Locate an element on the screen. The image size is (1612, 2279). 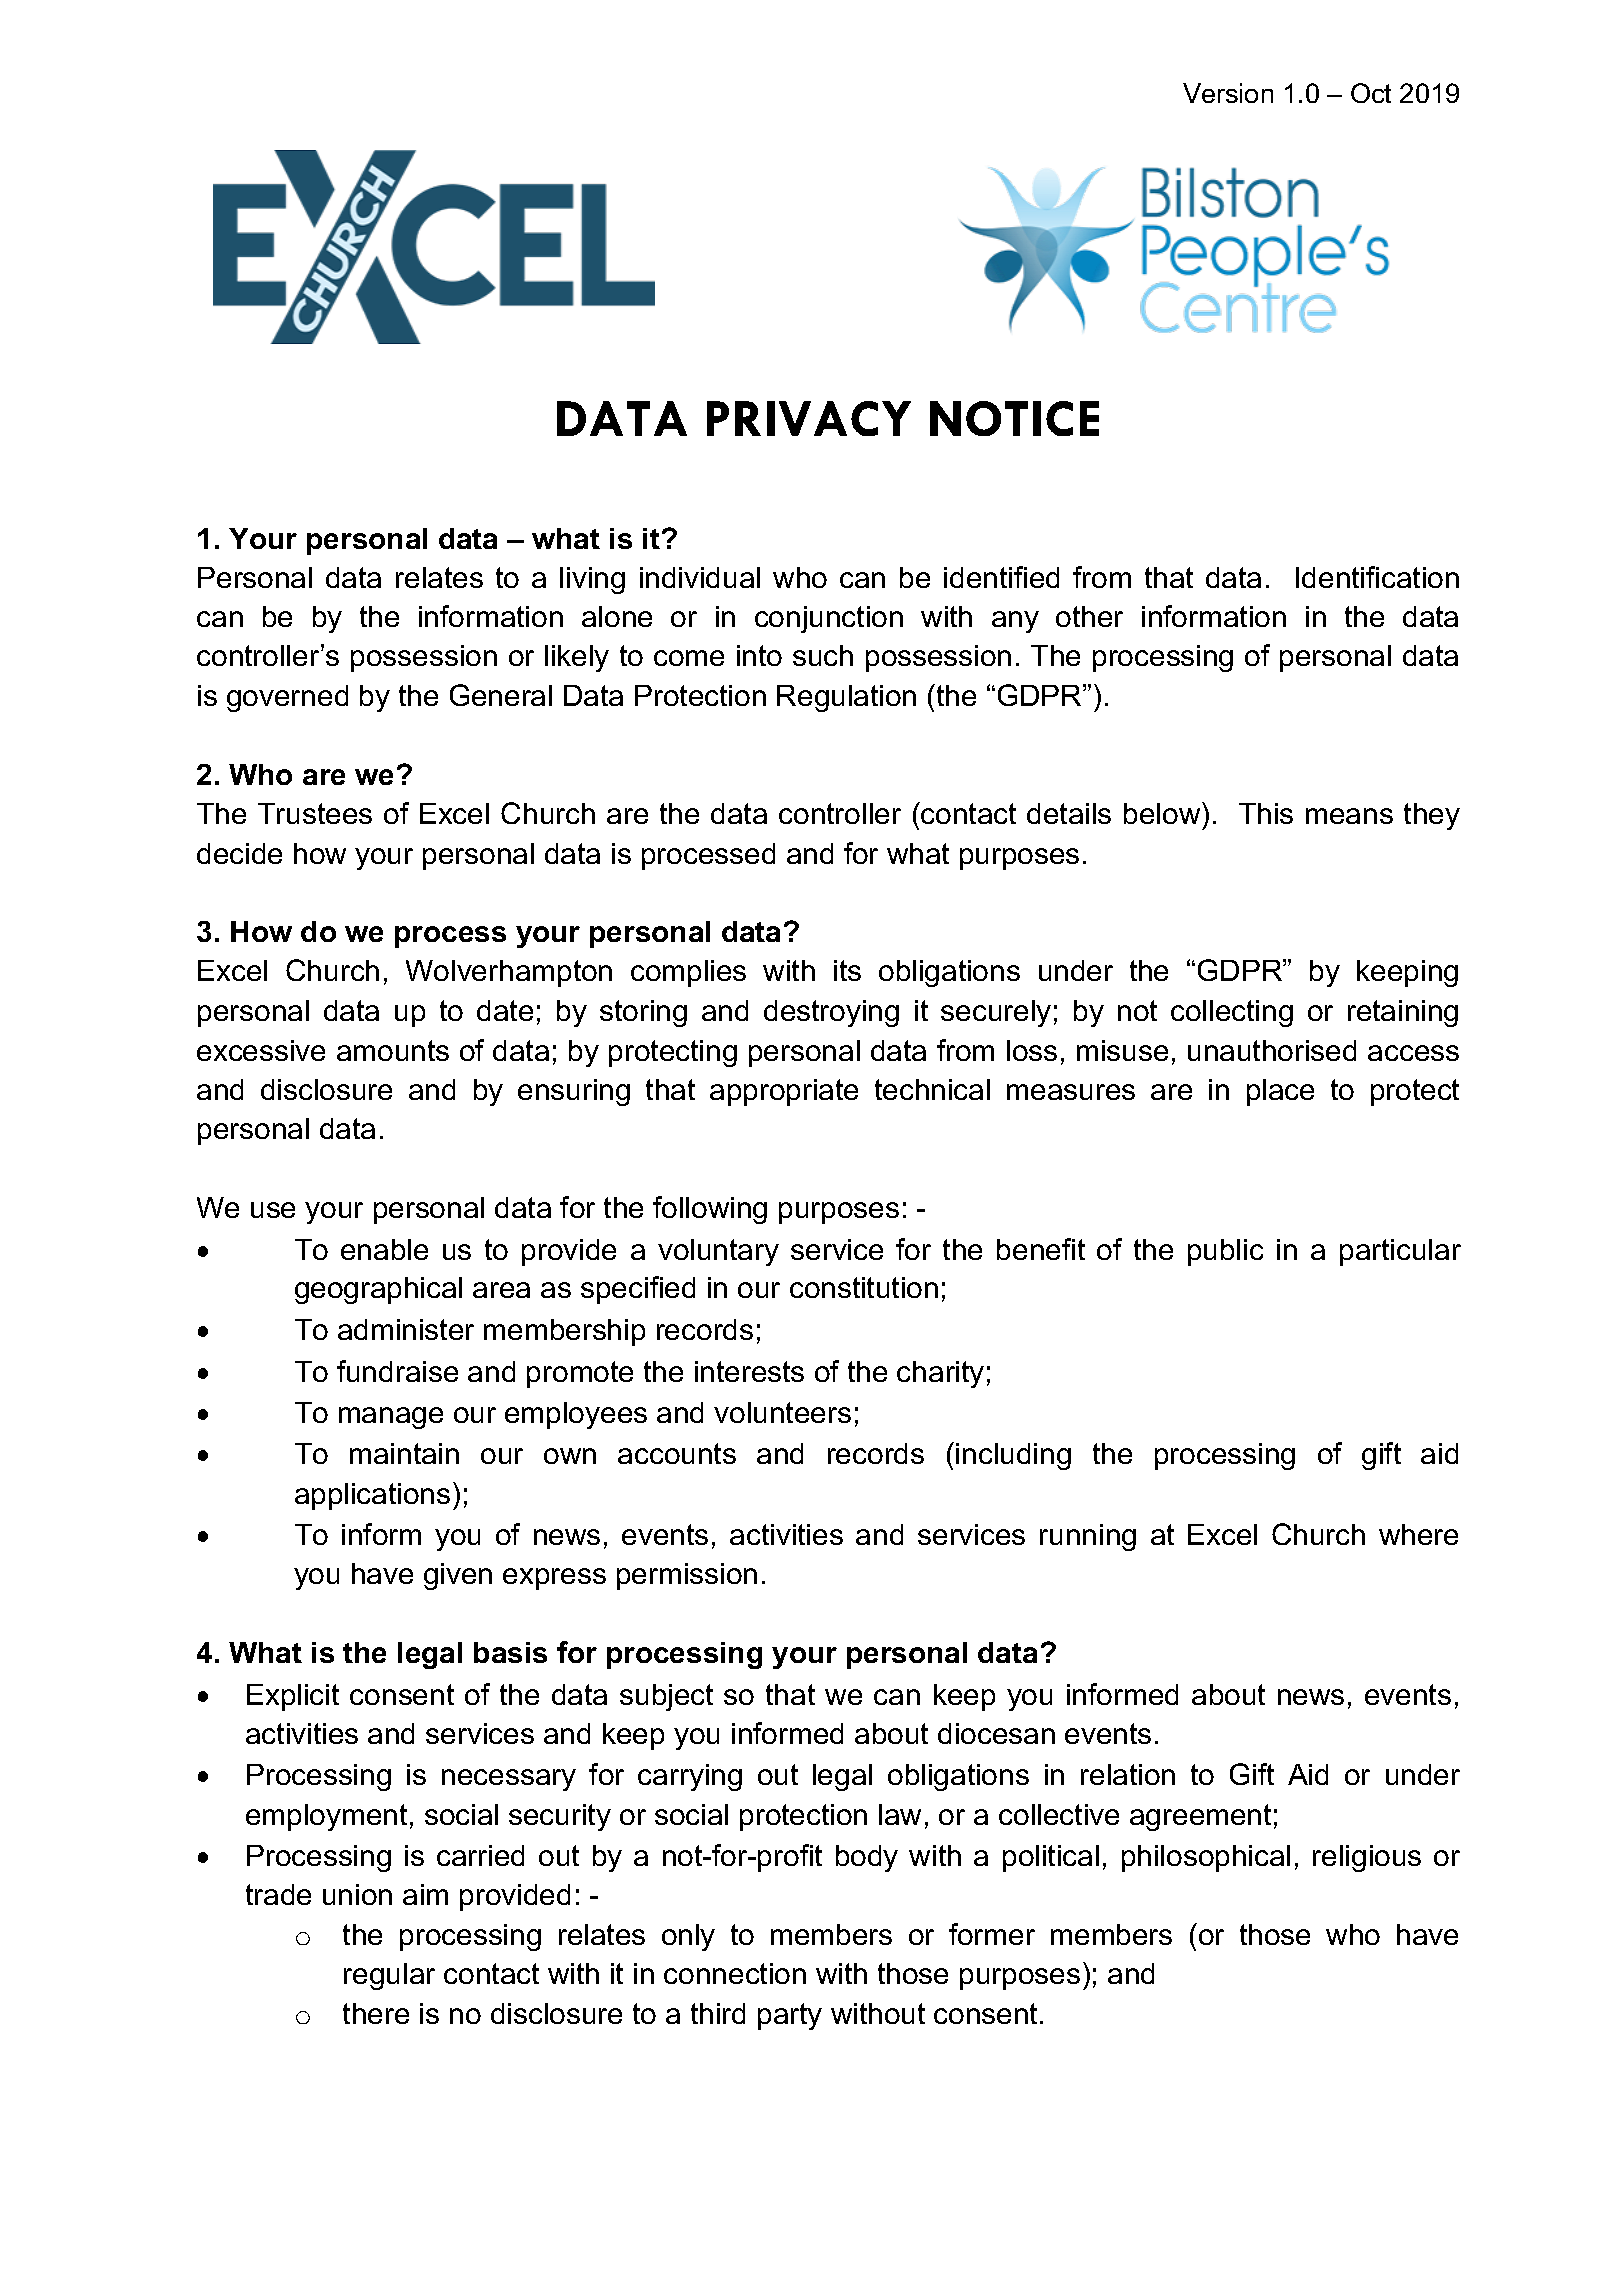
Trustees is located at coordinates (315, 813).
